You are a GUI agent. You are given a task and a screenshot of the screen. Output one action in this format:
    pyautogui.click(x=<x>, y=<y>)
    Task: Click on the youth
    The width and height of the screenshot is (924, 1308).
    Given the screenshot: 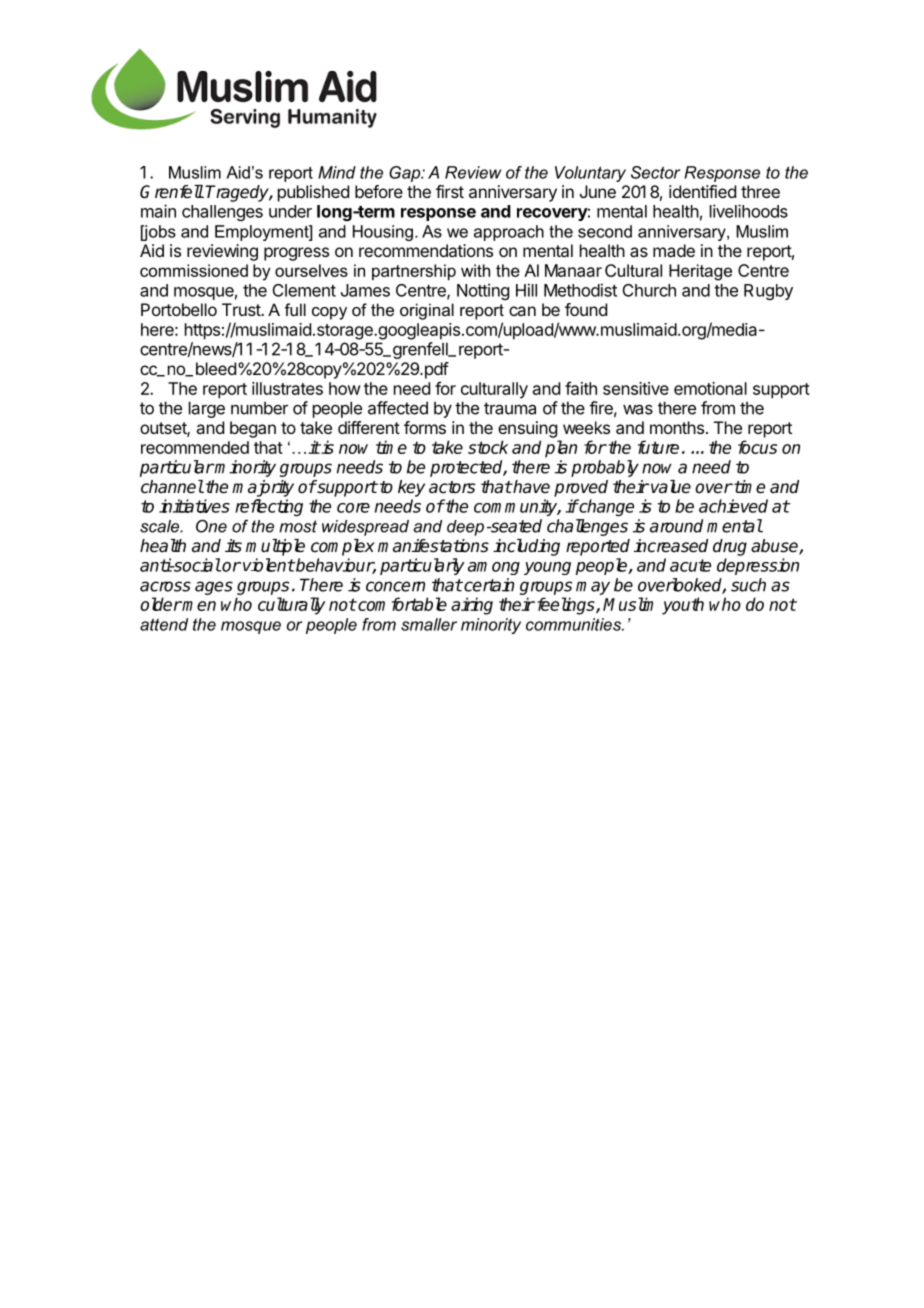 What is the action you would take?
    pyautogui.click(x=683, y=606)
